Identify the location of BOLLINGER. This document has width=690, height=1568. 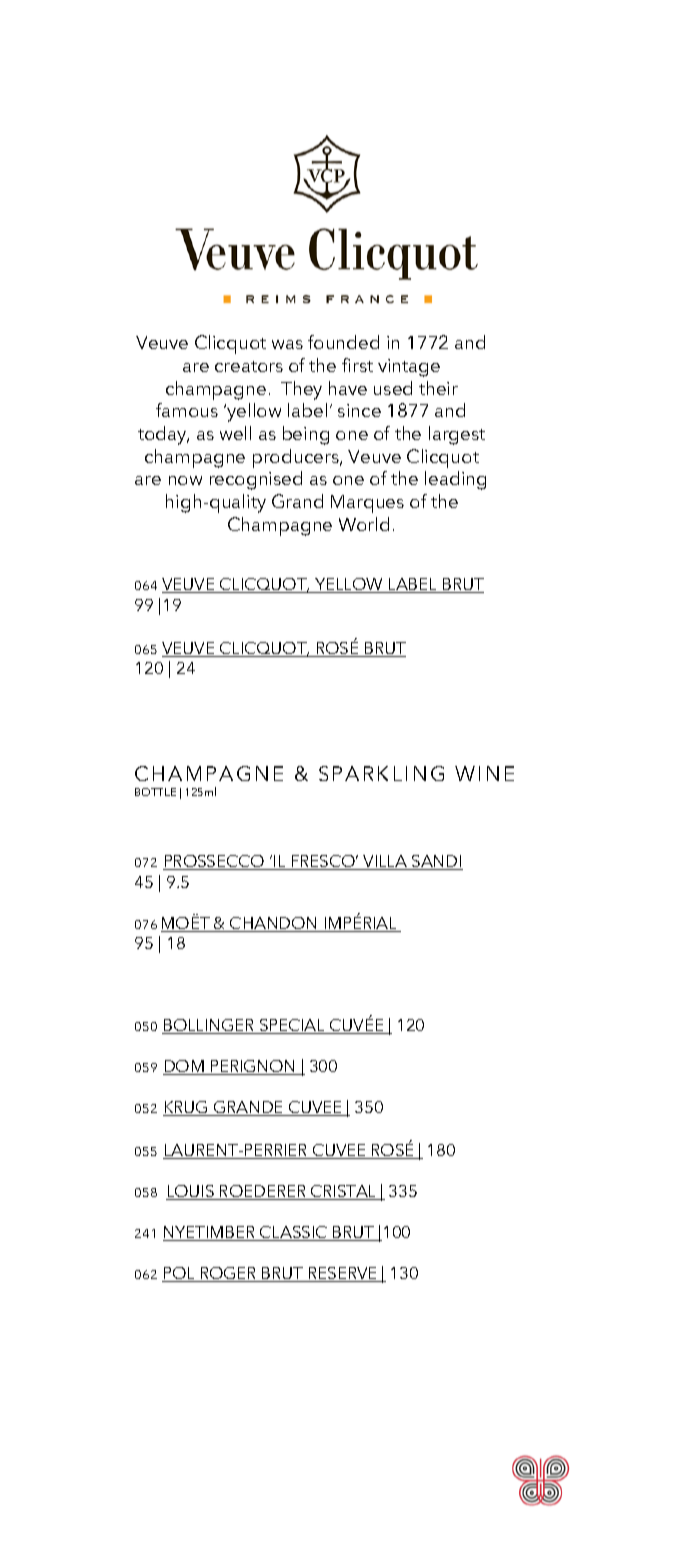
(209, 1026).
